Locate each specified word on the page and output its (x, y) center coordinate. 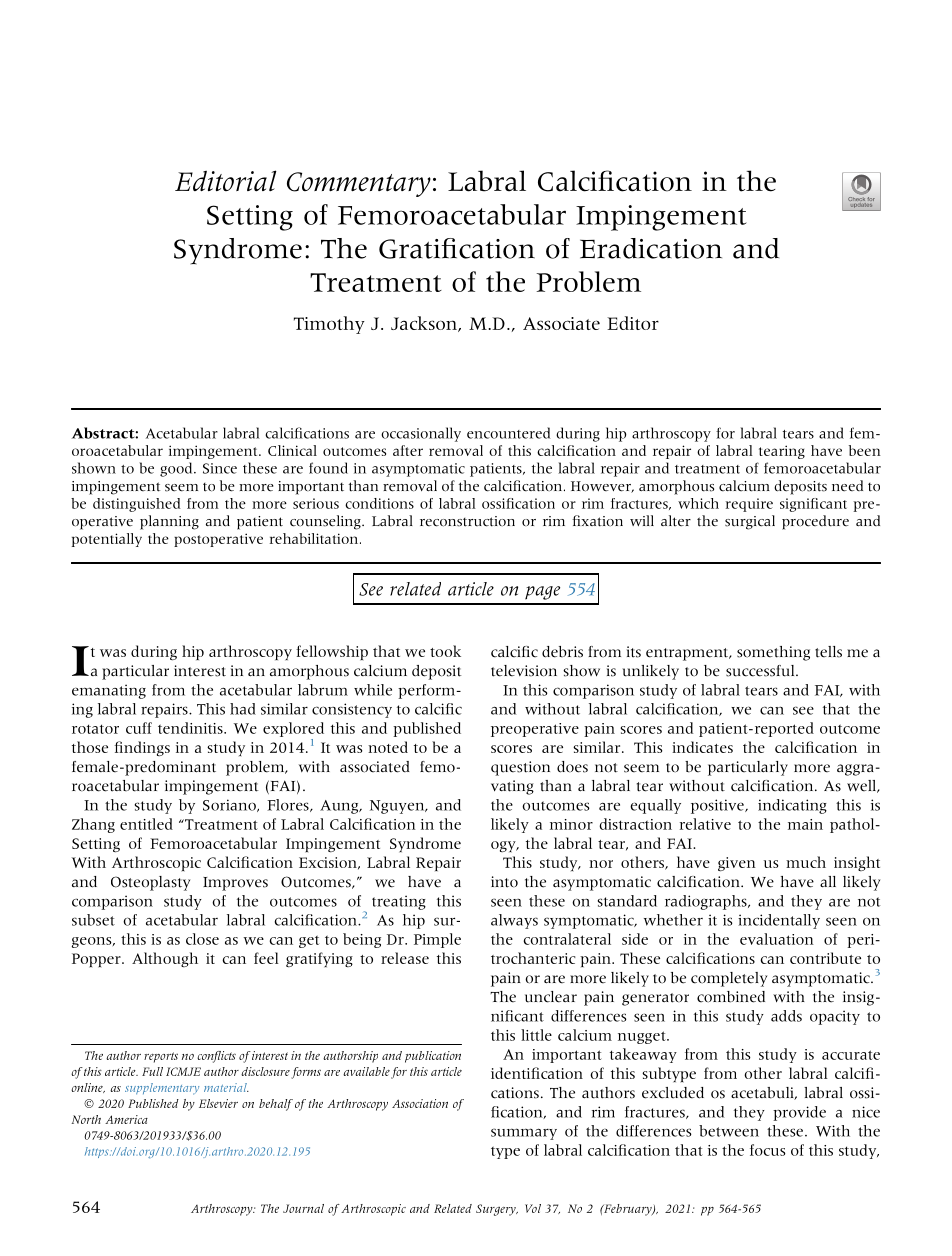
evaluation (777, 939)
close (202, 939)
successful (761, 671)
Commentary (359, 184)
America (126, 1119)
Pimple (437, 940)
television (524, 671)
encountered (509, 433)
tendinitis (191, 728)
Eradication (651, 248)
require (749, 505)
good (177, 469)
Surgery (497, 1210)
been (865, 450)
